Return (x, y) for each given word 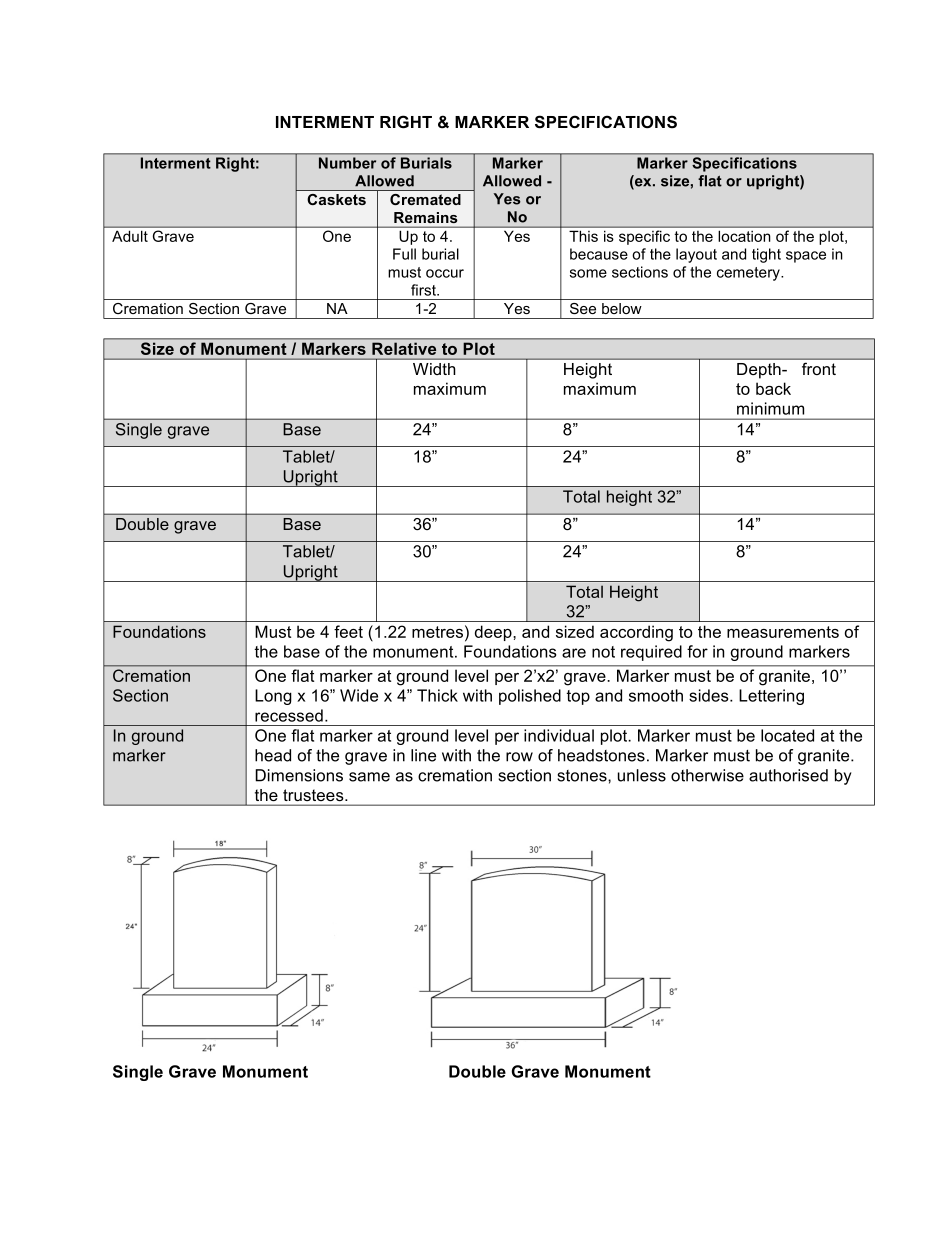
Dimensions (299, 775)
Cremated (425, 199)
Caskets (336, 199)
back (773, 388)
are (574, 653)
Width (434, 369)
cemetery (749, 274)
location (744, 236)
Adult (130, 236)
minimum (770, 408)
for (697, 651)
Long (273, 697)
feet (348, 631)
